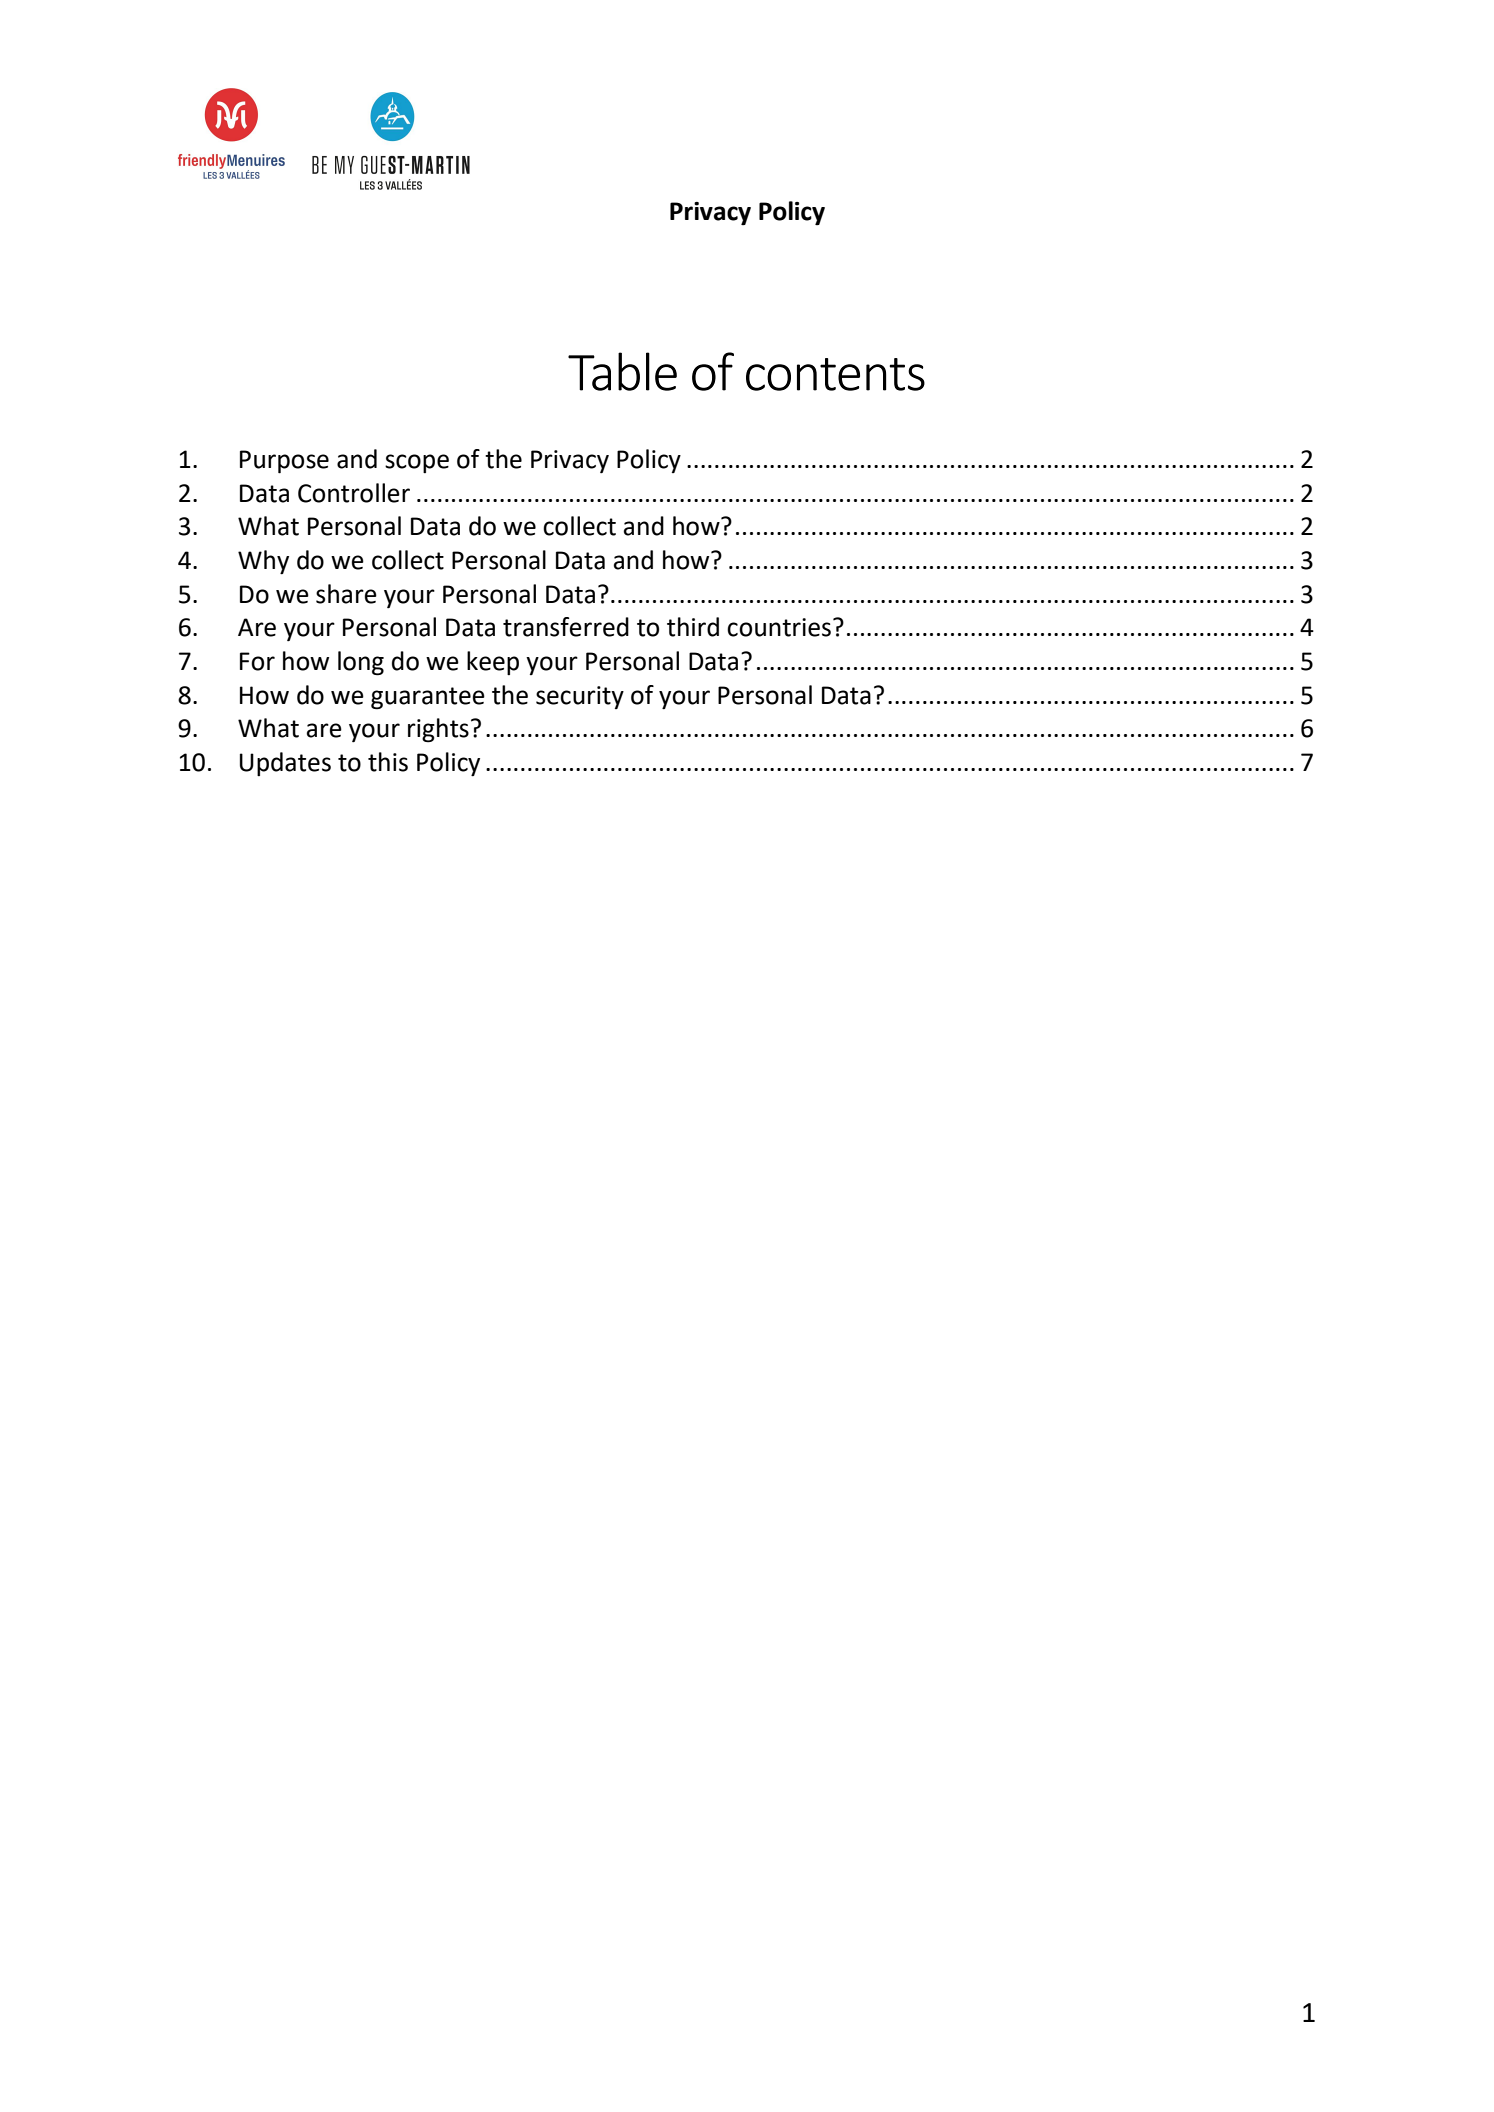  Describe the element at coordinates (284, 462) in the document. I see `Purpose` at that location.
